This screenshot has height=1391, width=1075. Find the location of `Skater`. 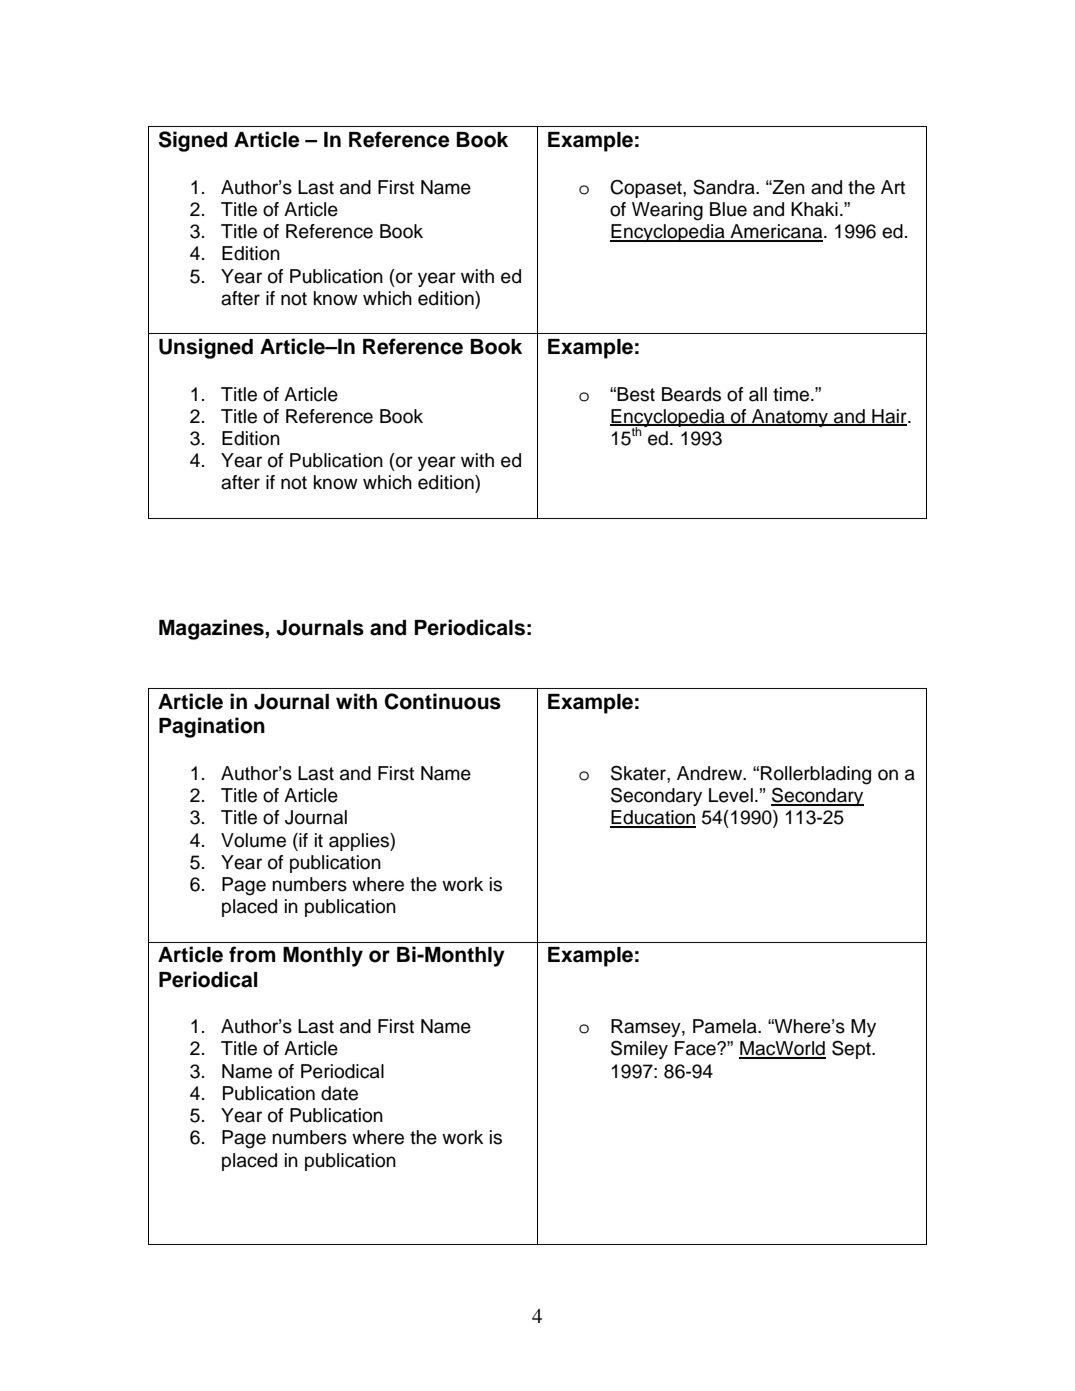

Skater is located at coordinates (639, 774).
